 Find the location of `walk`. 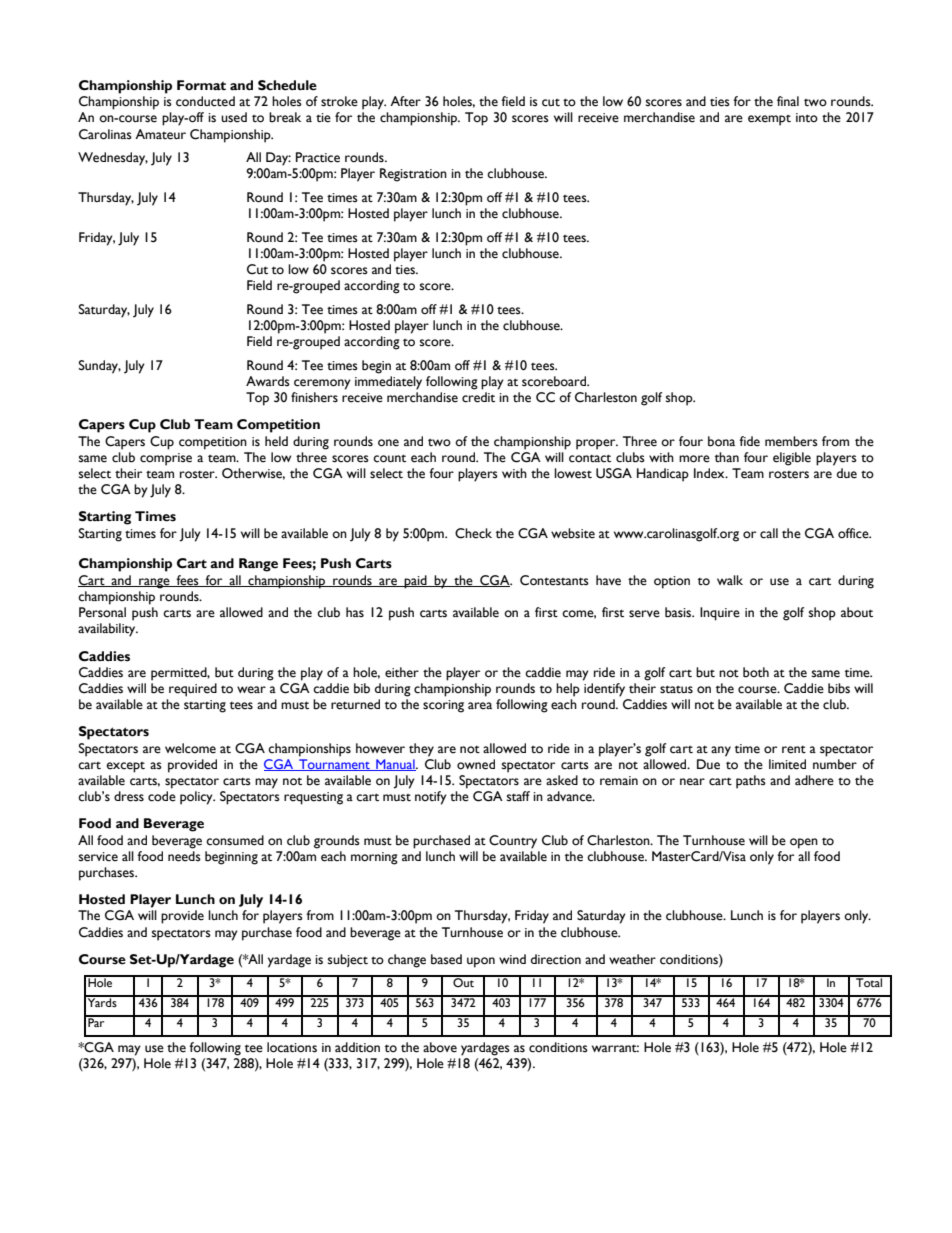

walk is located at coordinates (730, 580).
